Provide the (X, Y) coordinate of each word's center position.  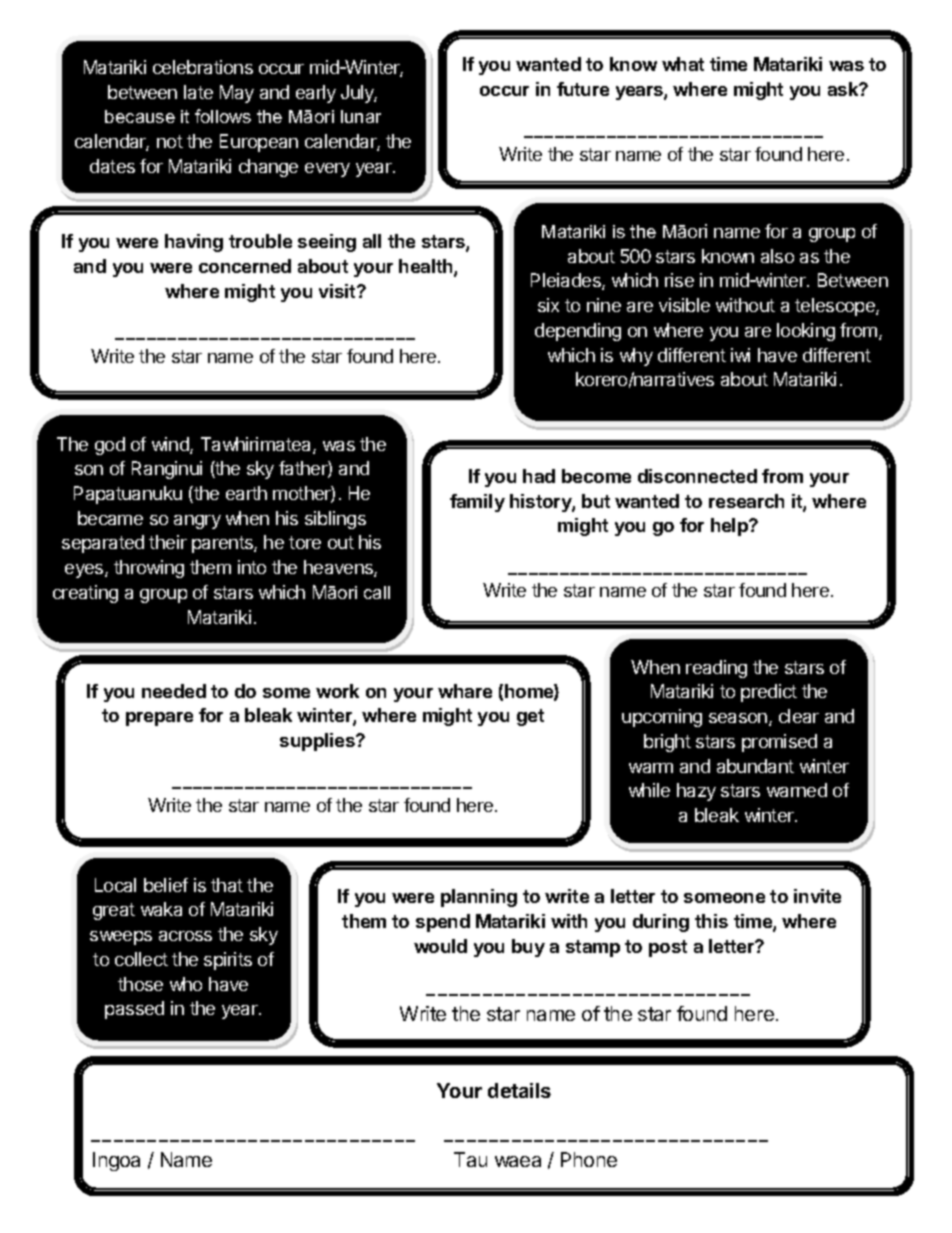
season (738, 718)
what (683, 64)
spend (443, 923)
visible (684, 305)
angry (197, 522)
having (194, 243)
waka (161, 909)
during (661, 923)
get (530, 717)
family (477, 503)
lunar (361, 116)
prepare (159, 719)
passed (134, 1010)
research (746, 501)
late (198, 92)
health (427, 267)
